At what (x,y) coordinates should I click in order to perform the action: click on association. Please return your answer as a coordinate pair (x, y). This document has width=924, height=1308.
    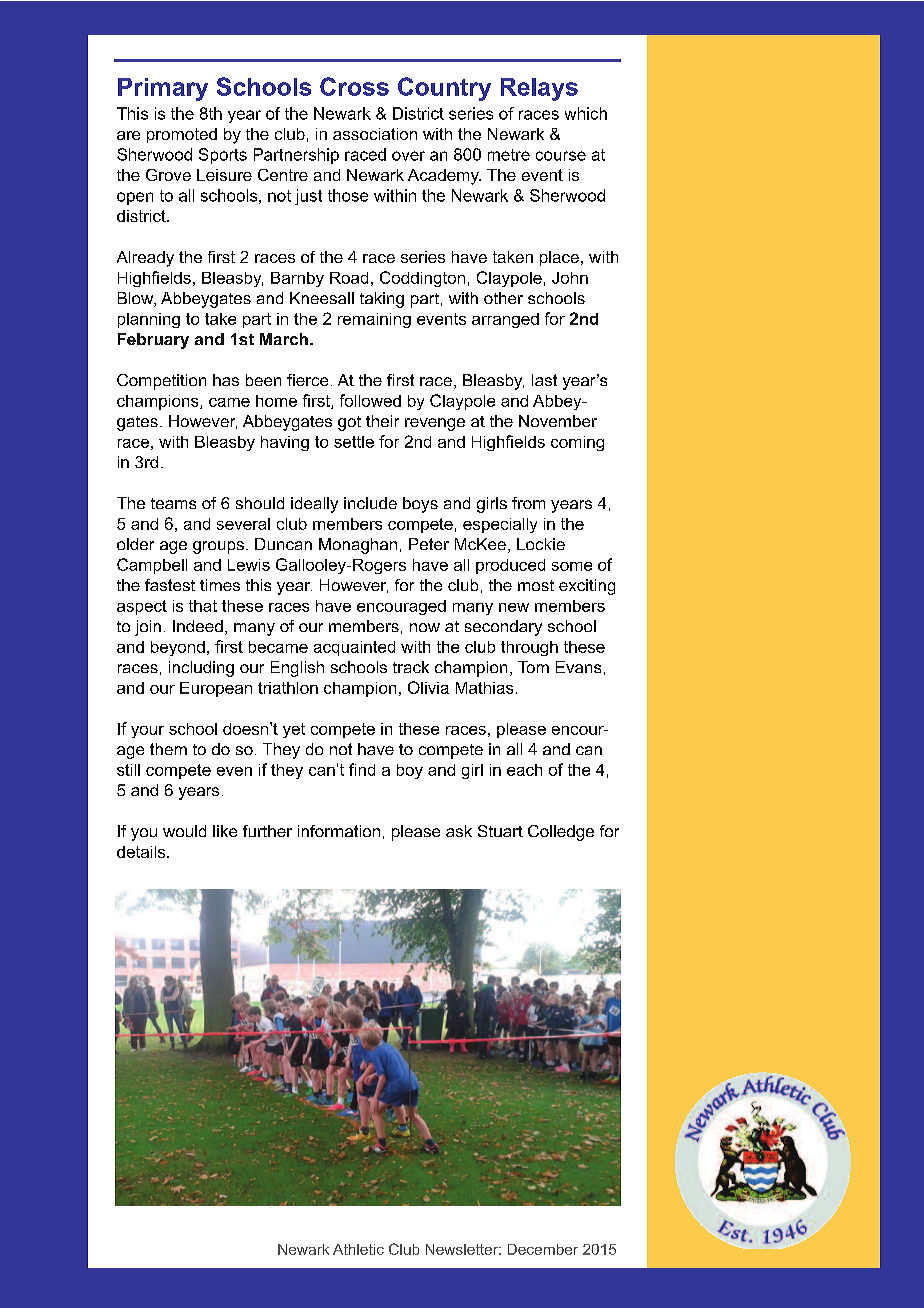
    Looking at the image, I should click on (375, 134).
